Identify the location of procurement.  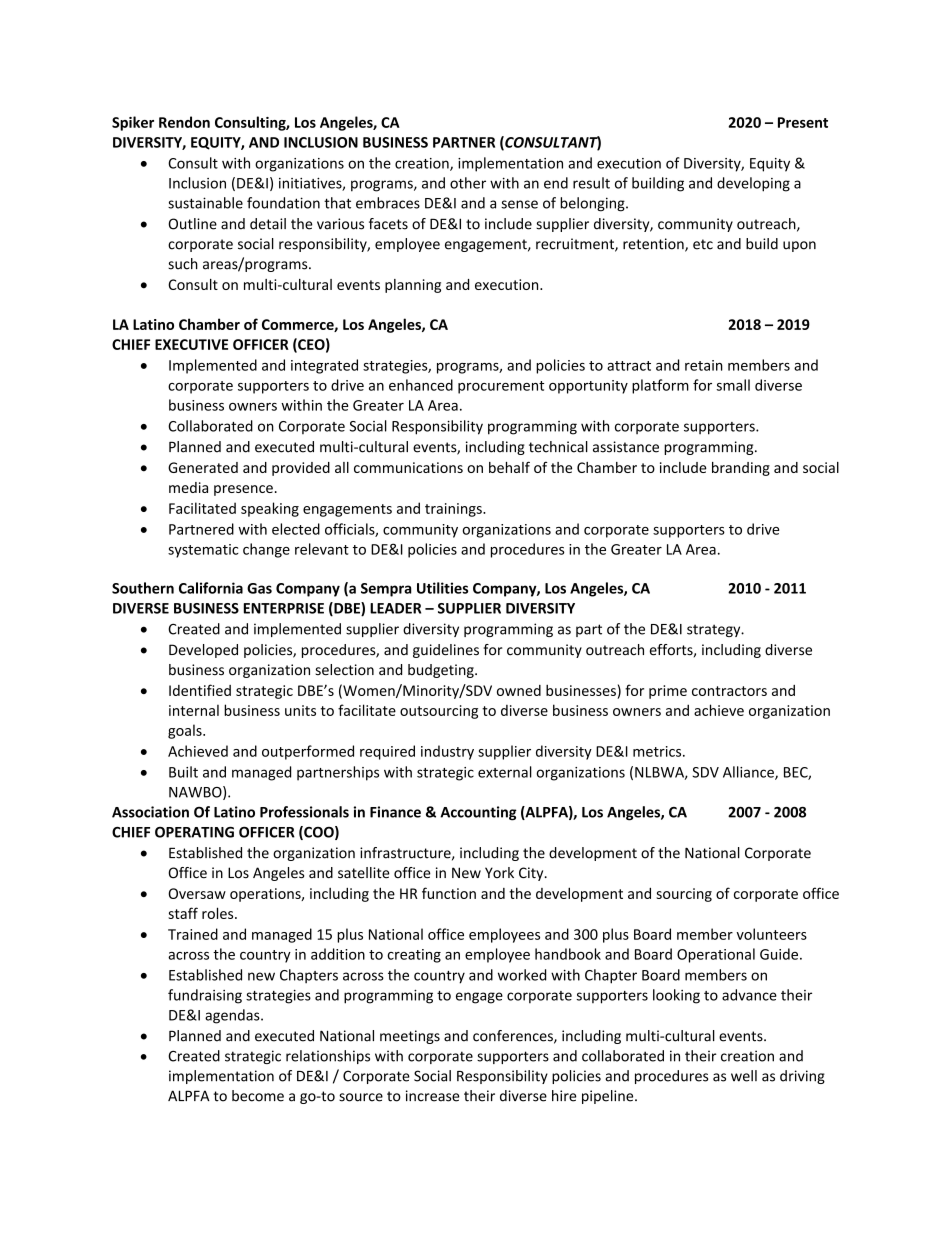
(501, 387).
